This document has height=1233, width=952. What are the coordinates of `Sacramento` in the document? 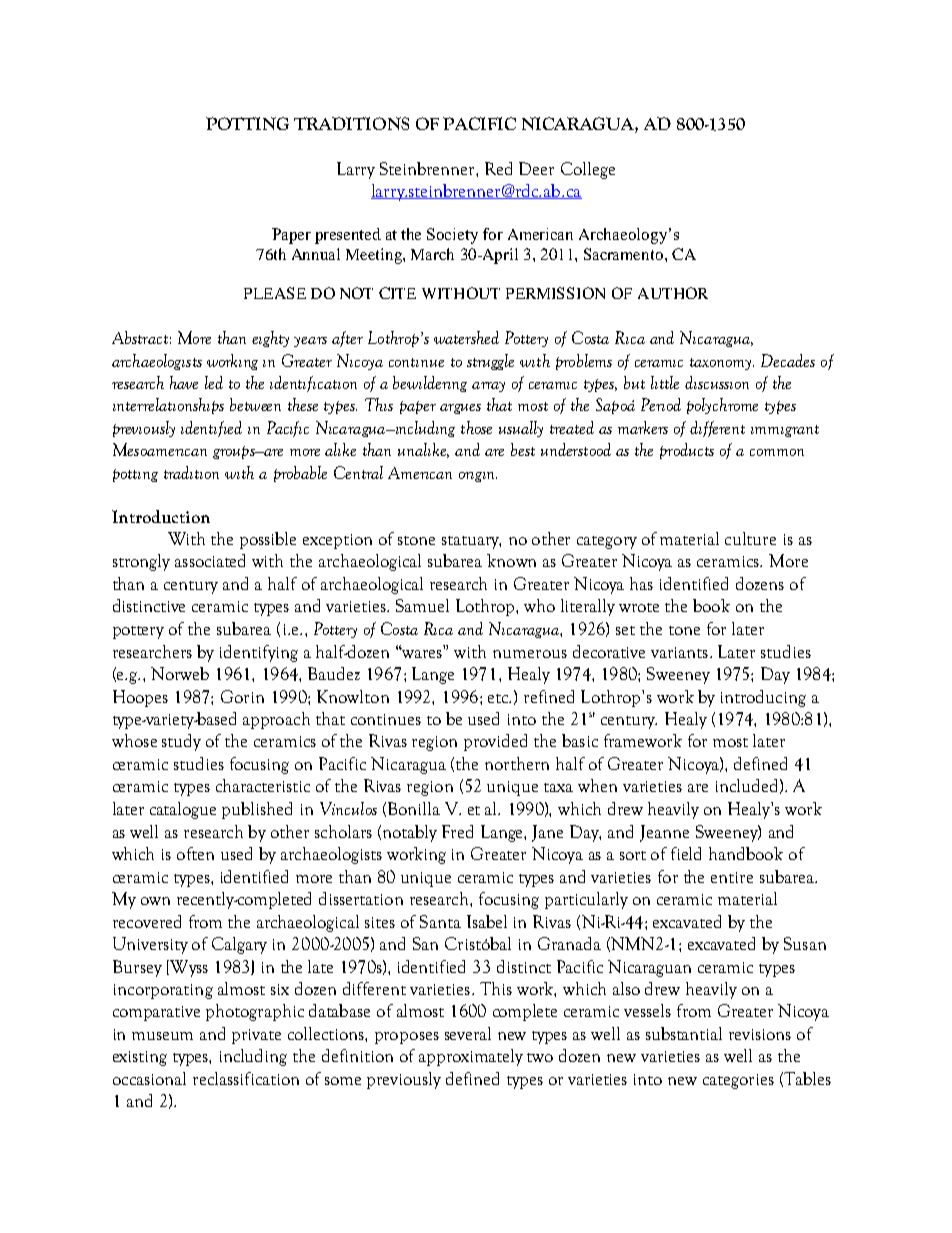 It's located at (625, 254).
